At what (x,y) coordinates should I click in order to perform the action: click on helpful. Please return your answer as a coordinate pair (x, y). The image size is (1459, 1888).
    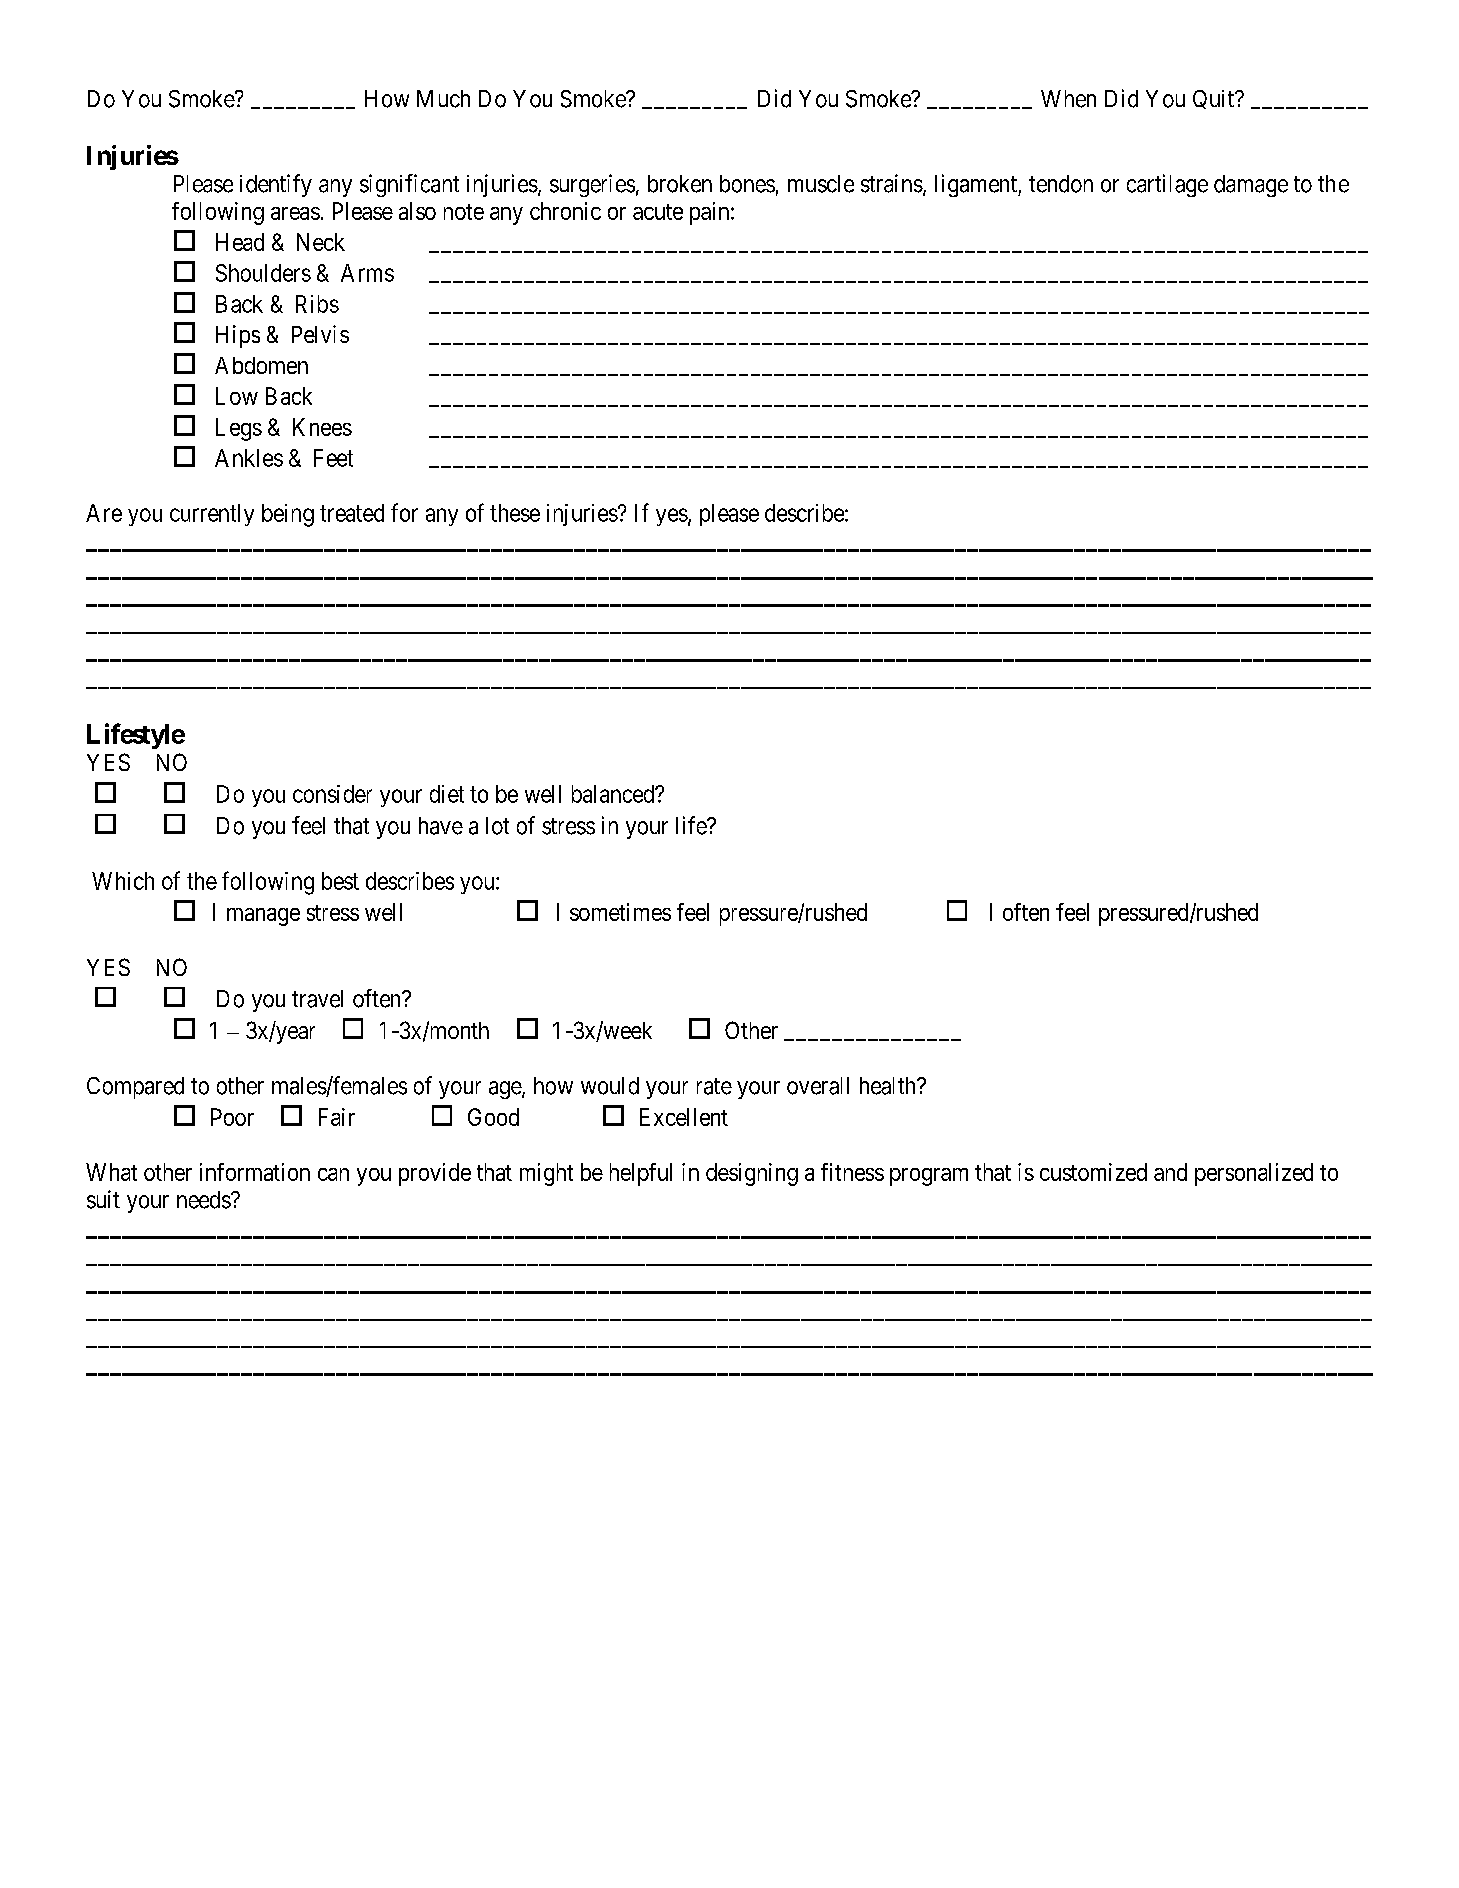
    Looking at the image, I should click on (641, 1174).
